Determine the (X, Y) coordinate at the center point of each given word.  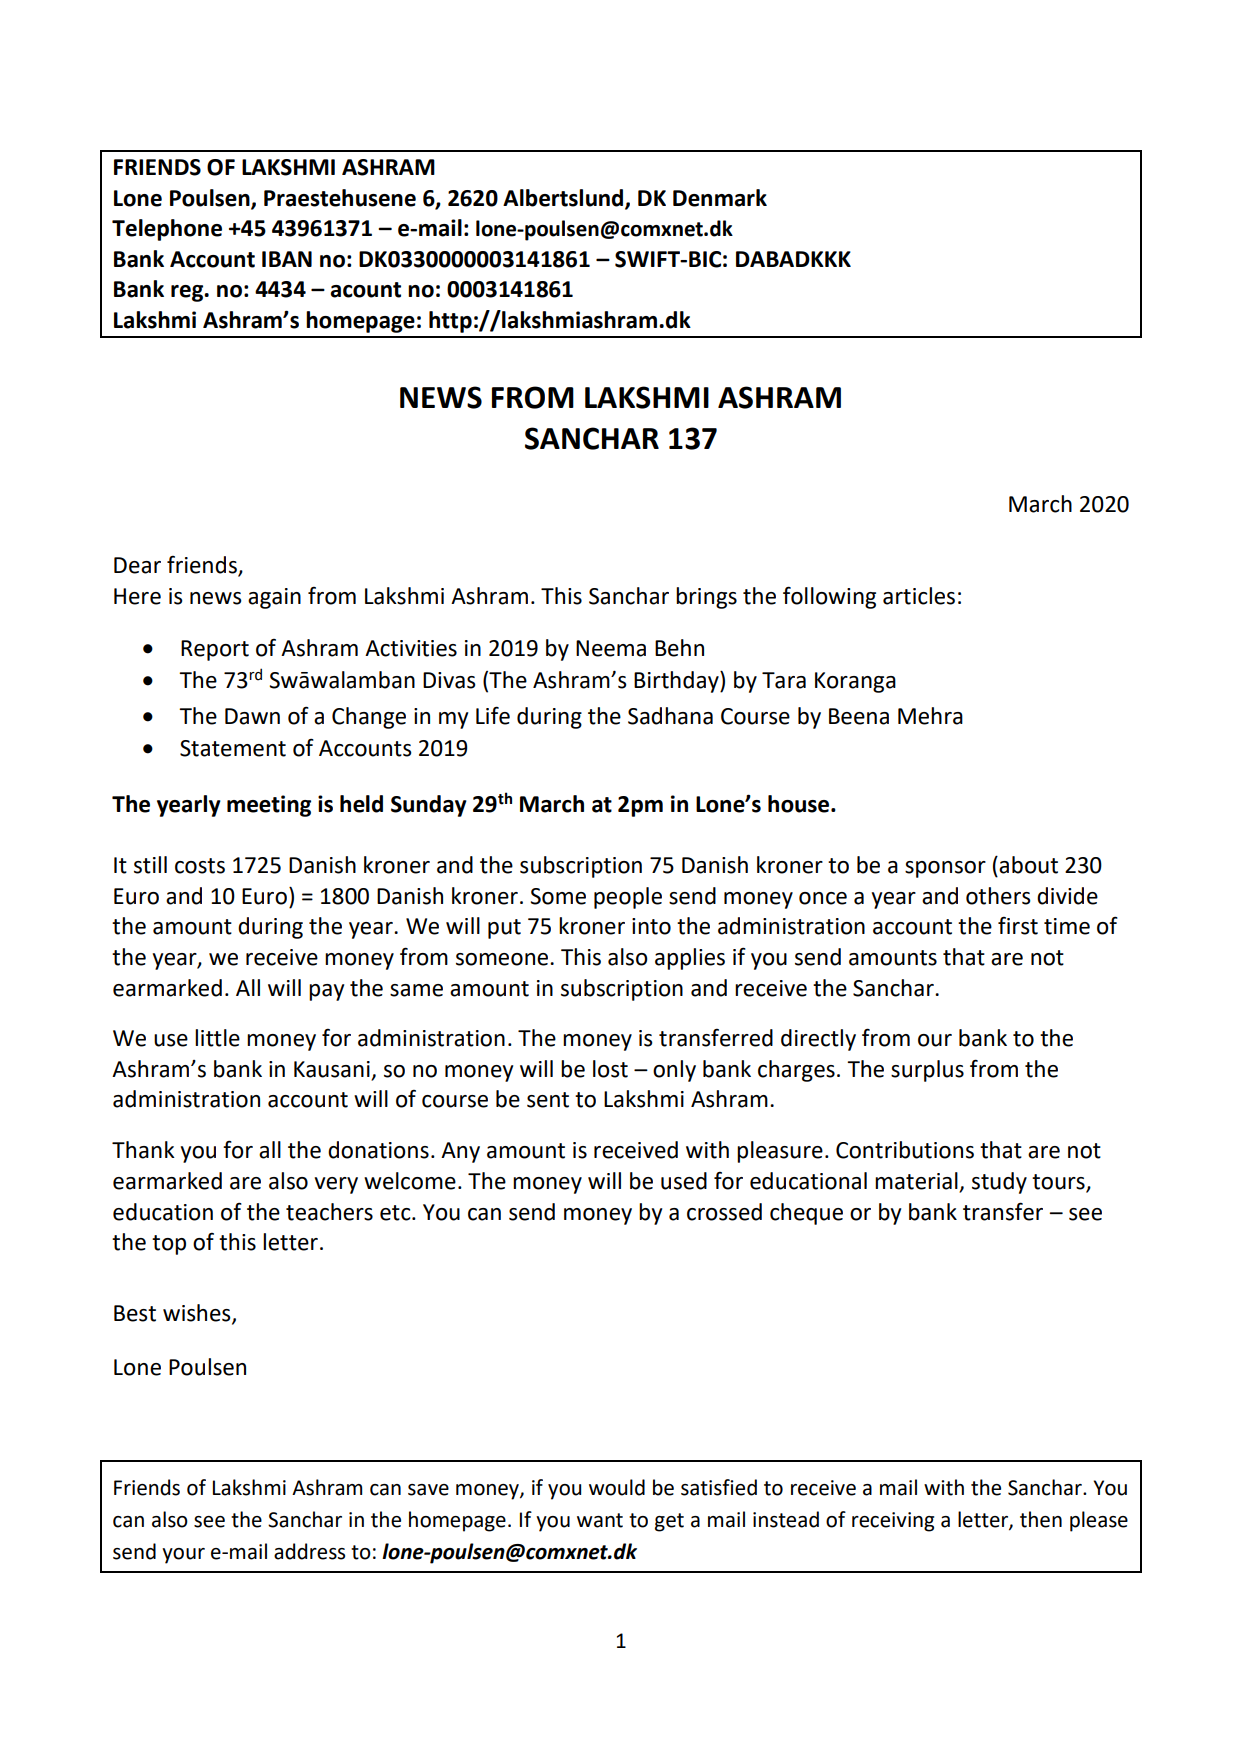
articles (919, 596)
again (274, 598)
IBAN (287, 259)
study (999, 1183)
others (998, 896)
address (309, 1551)
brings (706, 598)
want (600, 1520)
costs (200, 866)
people (628, 898)
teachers (329, 1212)
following (829, 597)
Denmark (720, 198)
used (684, 1181)
